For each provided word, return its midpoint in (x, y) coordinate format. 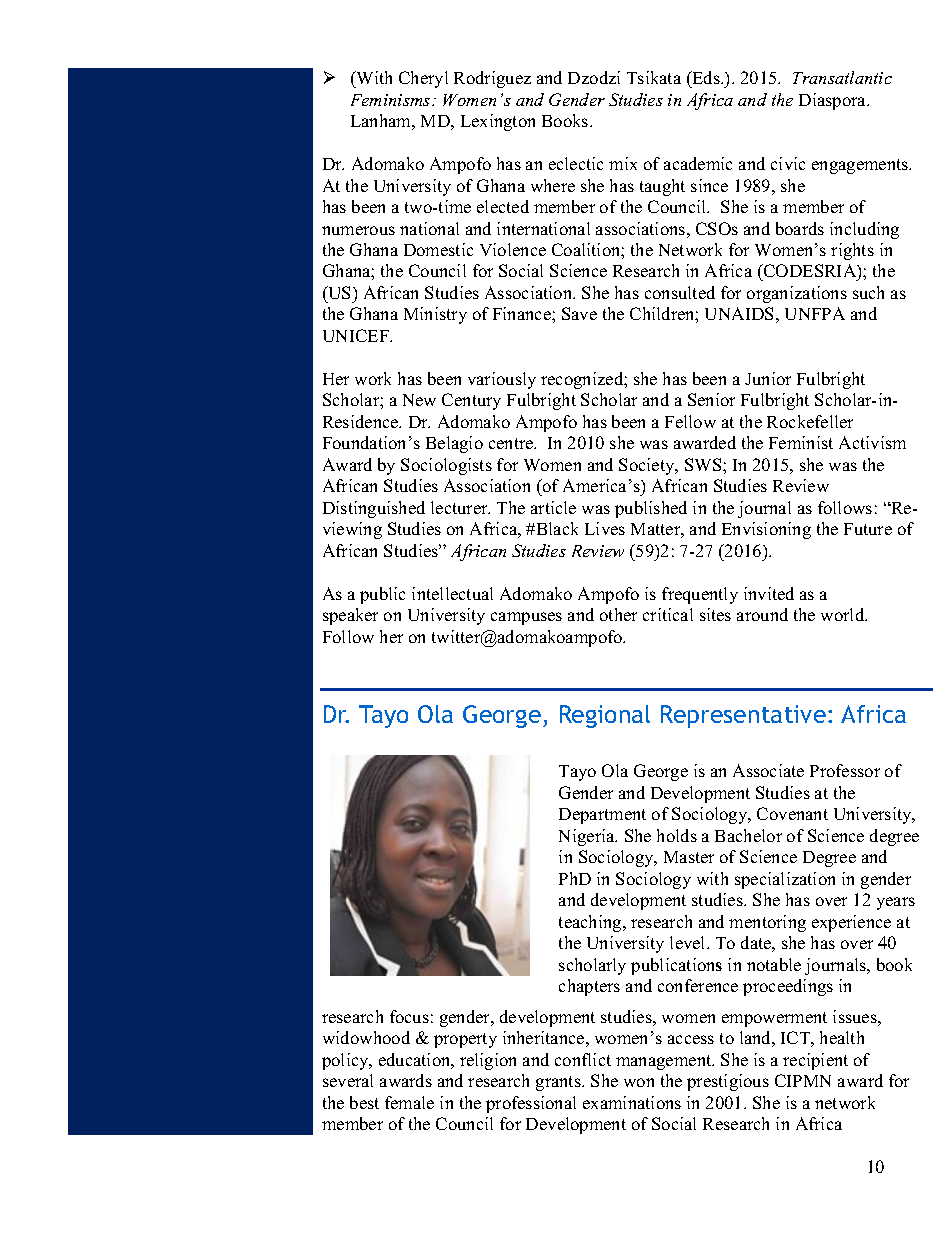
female (409, 1102)
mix (623, 163)
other (618, 614)
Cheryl (423, 79)
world (844, 614)
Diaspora (833, 101)
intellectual (452, 593)
